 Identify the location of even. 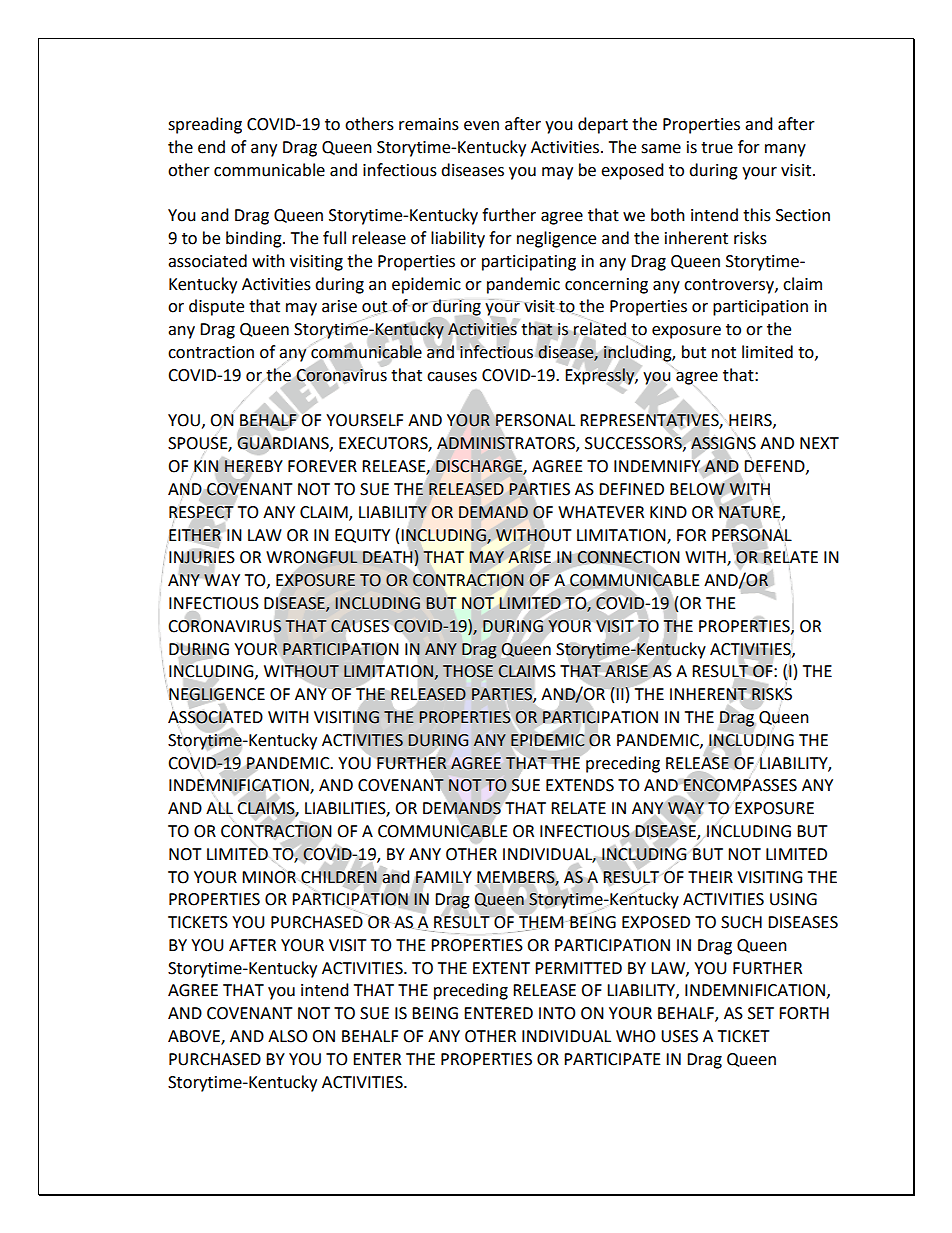
(481, 126).
